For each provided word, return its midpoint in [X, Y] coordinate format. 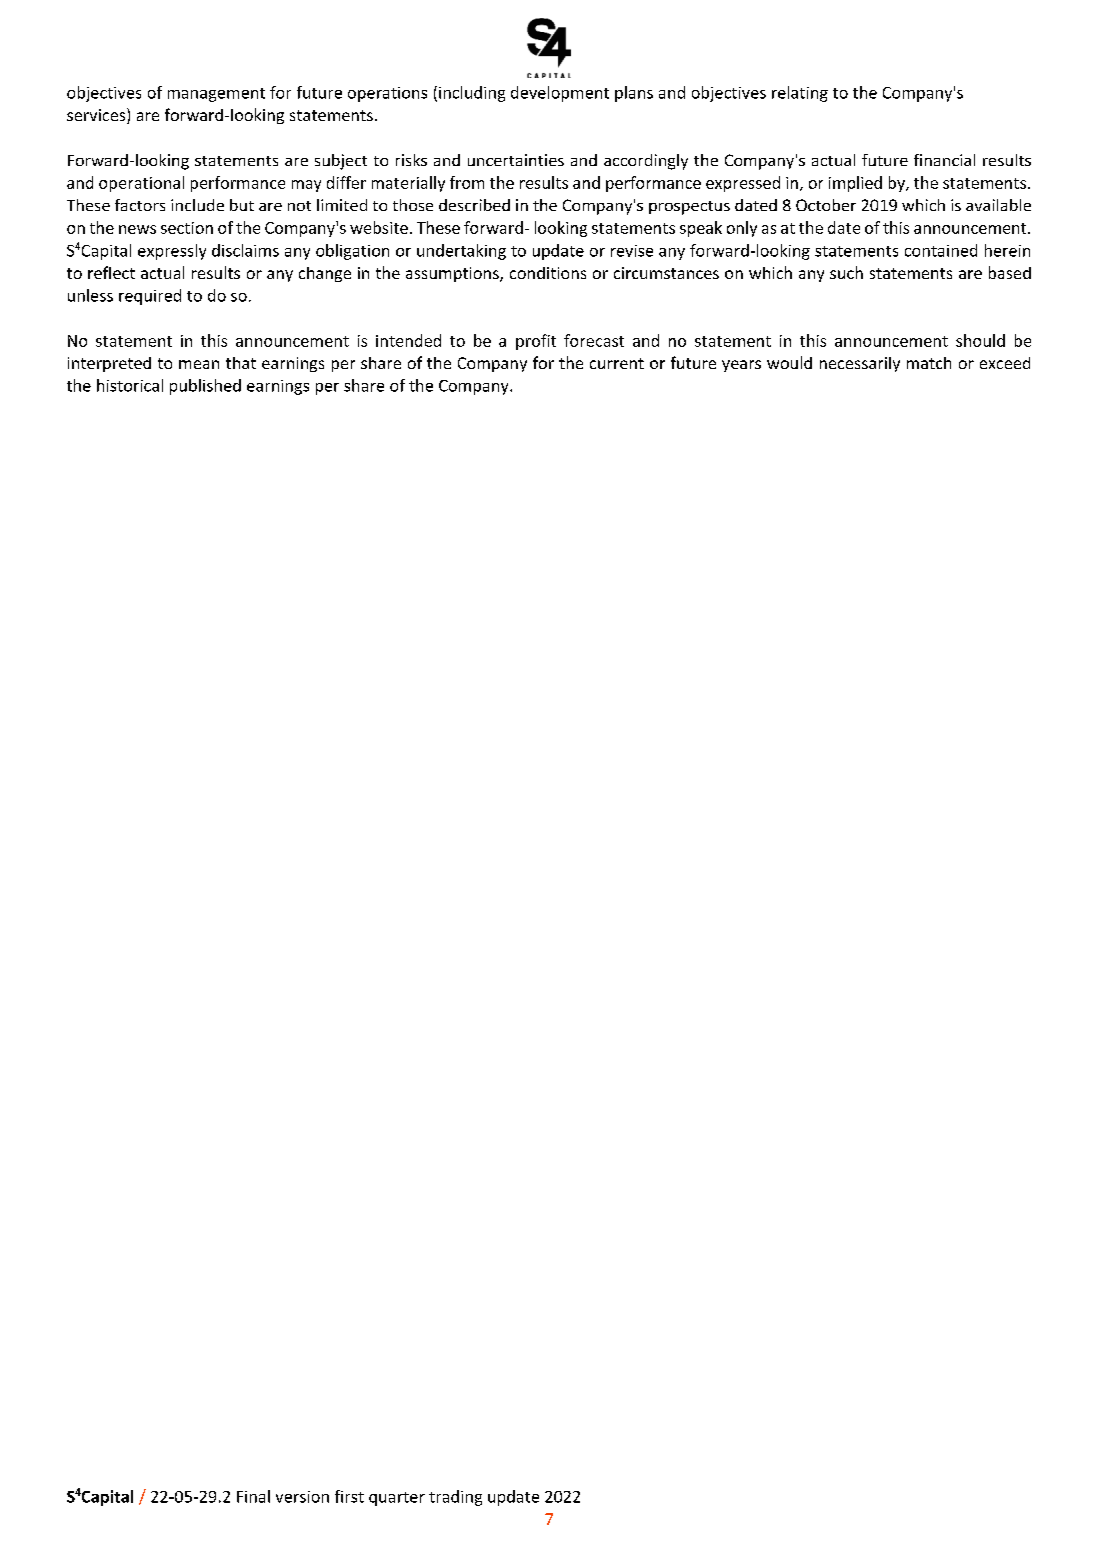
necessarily [860, 364]
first [349, 1496]
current [617, 363]
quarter [397, 1499]
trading [455, 1498]
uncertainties [516, 160]
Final [253, 1496]
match [929, 363]
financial [944, 160]
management [216, 95]
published [205, 387]
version [302, 1497]
